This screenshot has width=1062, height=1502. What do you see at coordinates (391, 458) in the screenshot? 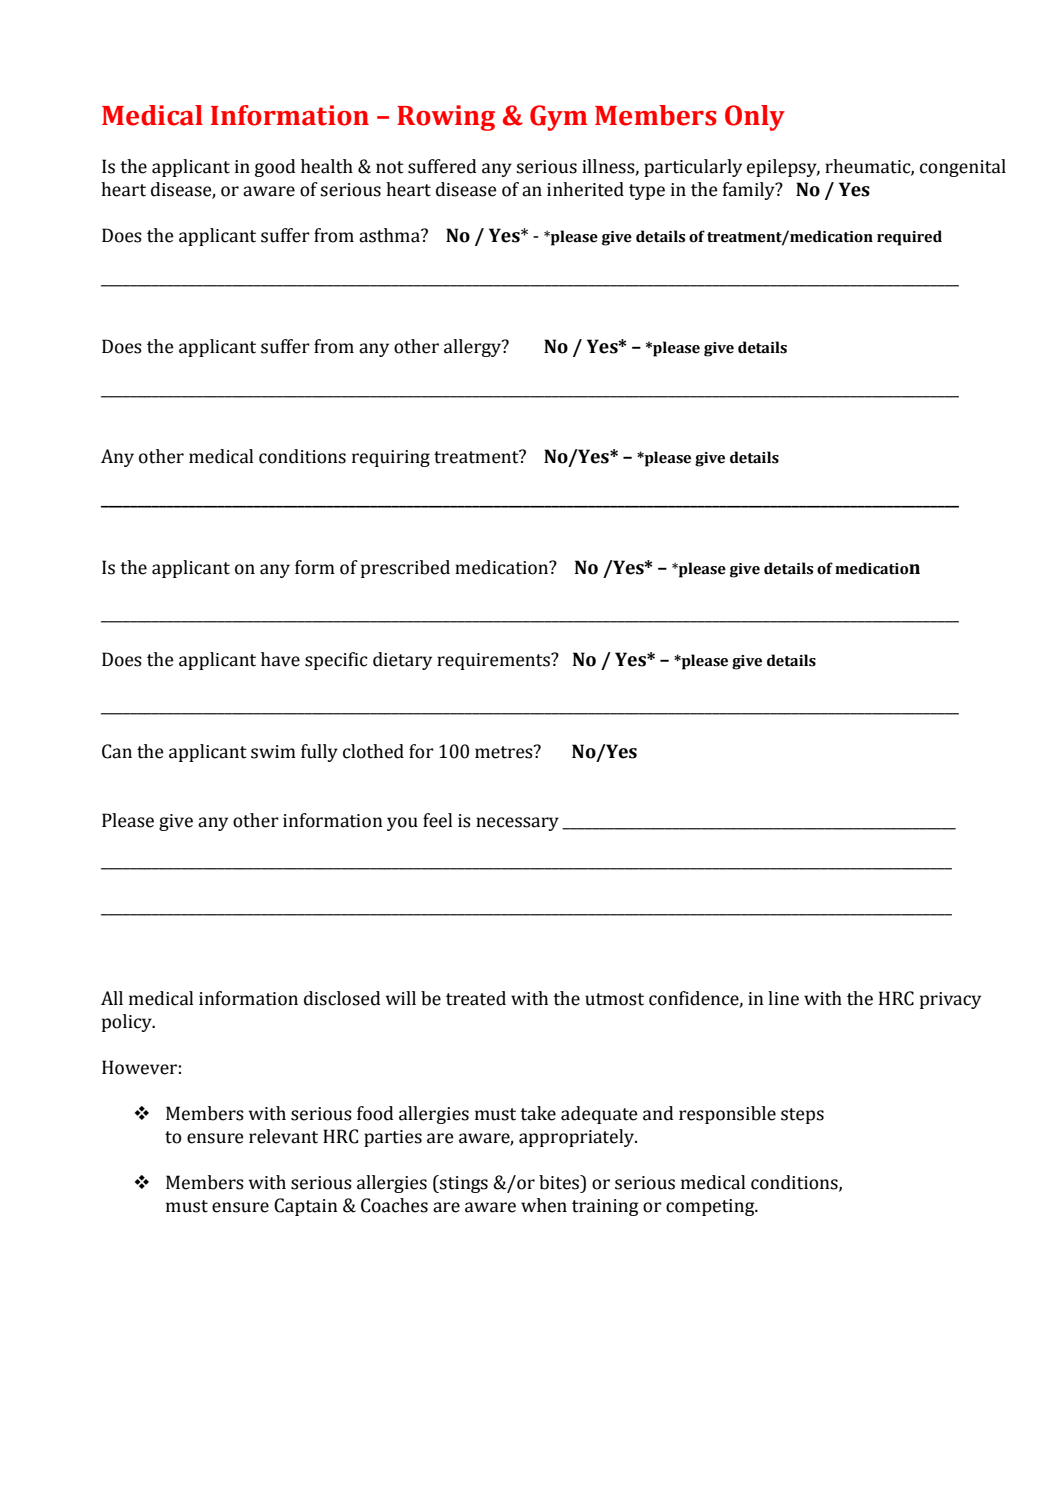
I see `requiring` at bounding box center [391, 458].
